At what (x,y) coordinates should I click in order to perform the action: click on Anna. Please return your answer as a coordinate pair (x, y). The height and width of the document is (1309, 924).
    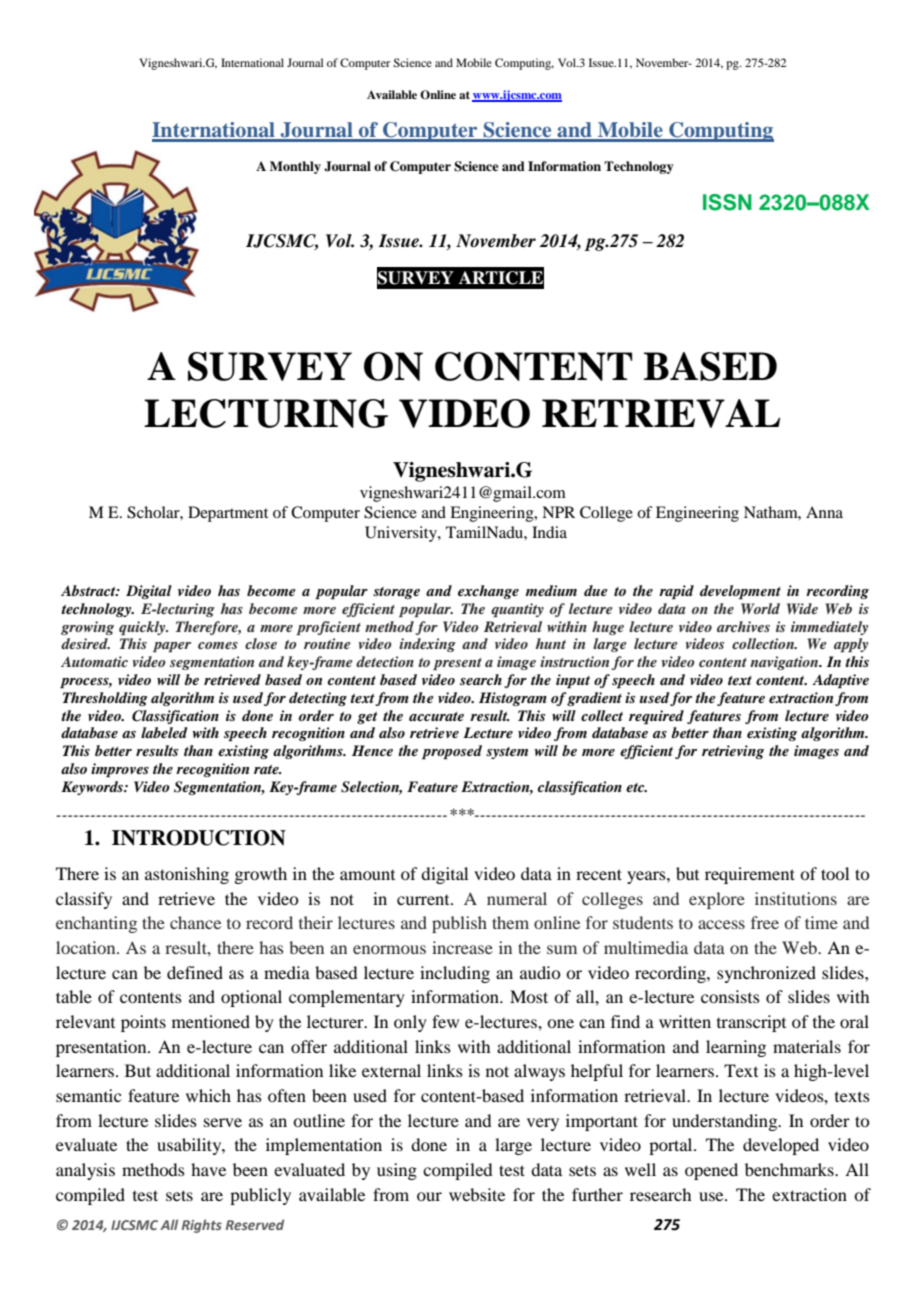
    Looking at the image, I should click on (824, 512).
